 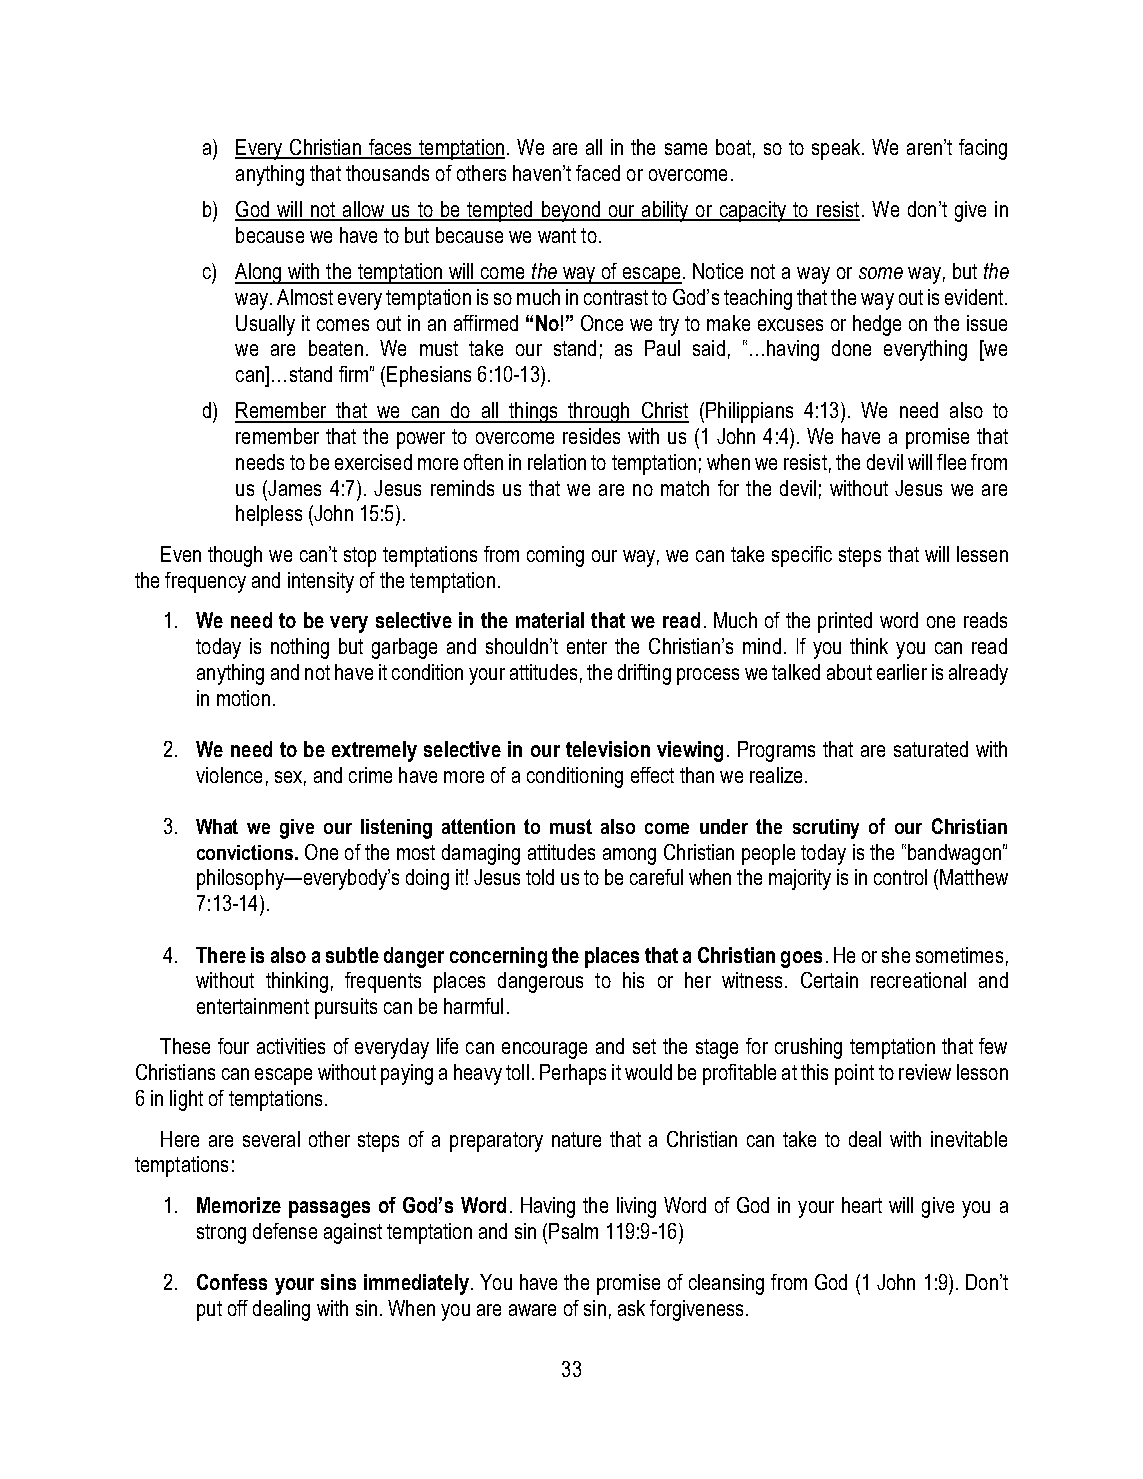 What do you see at coordinates (862, 1205) in the page?
I see `heart` at bounding box center [862, 1205].
